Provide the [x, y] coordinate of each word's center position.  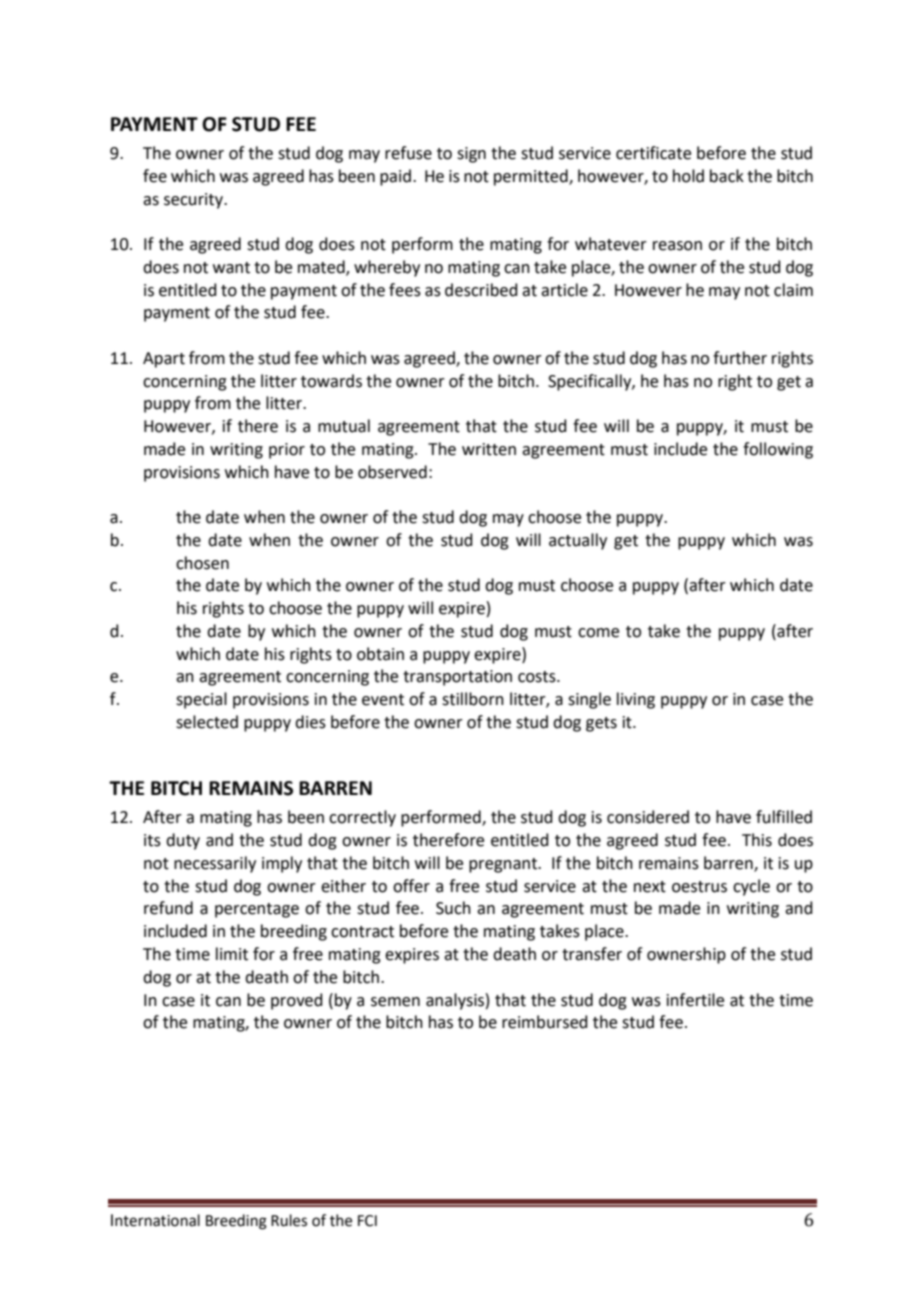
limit [232, 954]
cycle [751, 887]
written [489, 449]
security [195, 201]
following [778, 450]
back [727, 176]
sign [471, 155]
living [636, 700]
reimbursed [545, 1022]
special [201, 700]
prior [287, 451]
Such [453, 908]
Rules [289, 1220]
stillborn [473, 699]
